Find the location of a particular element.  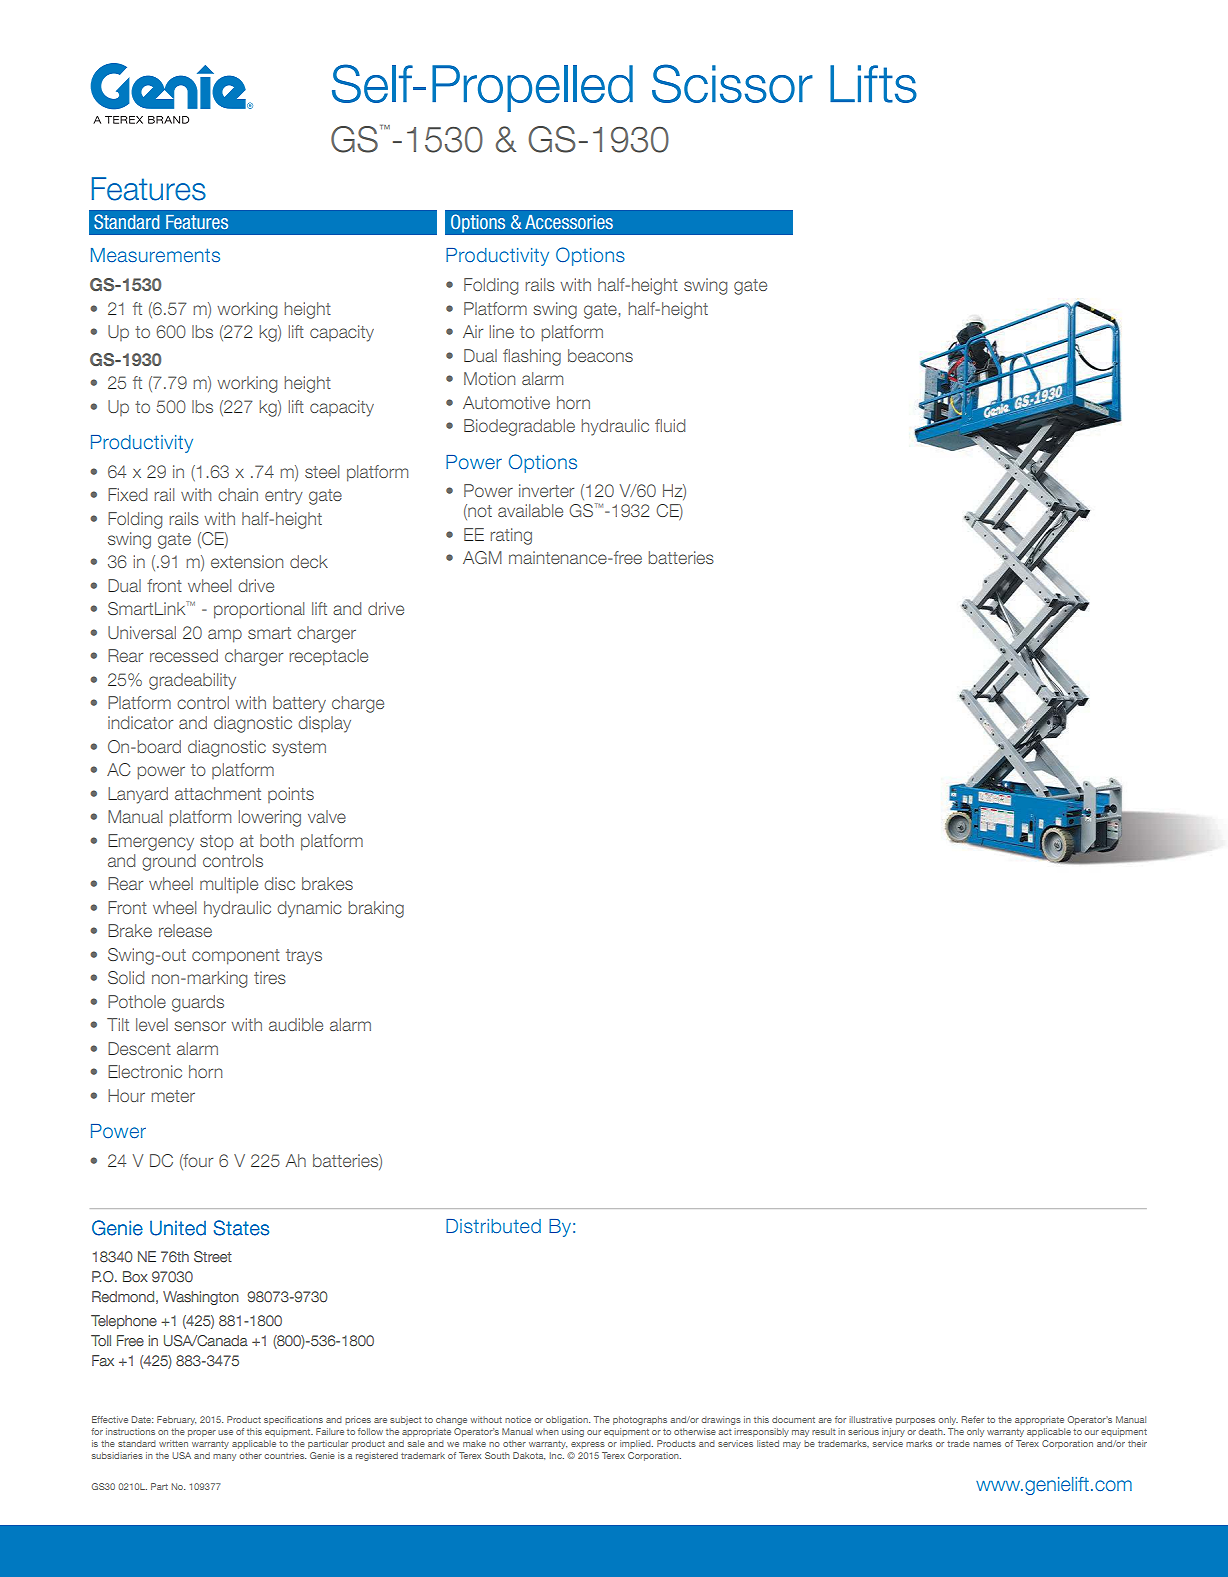

Refer is located at coordinates (972, 1419).
